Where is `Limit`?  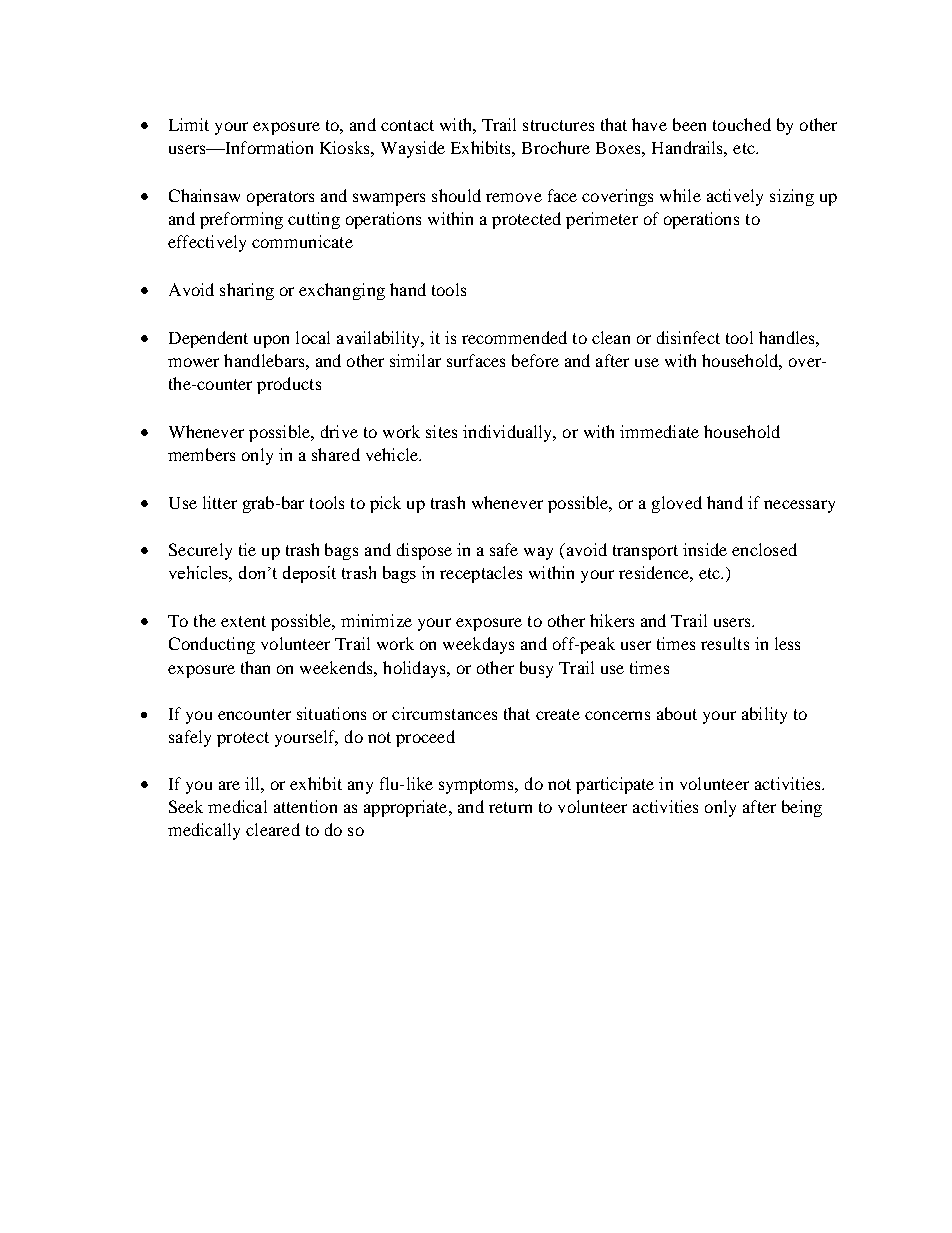 Limit is located at coordinates (189, 124).
